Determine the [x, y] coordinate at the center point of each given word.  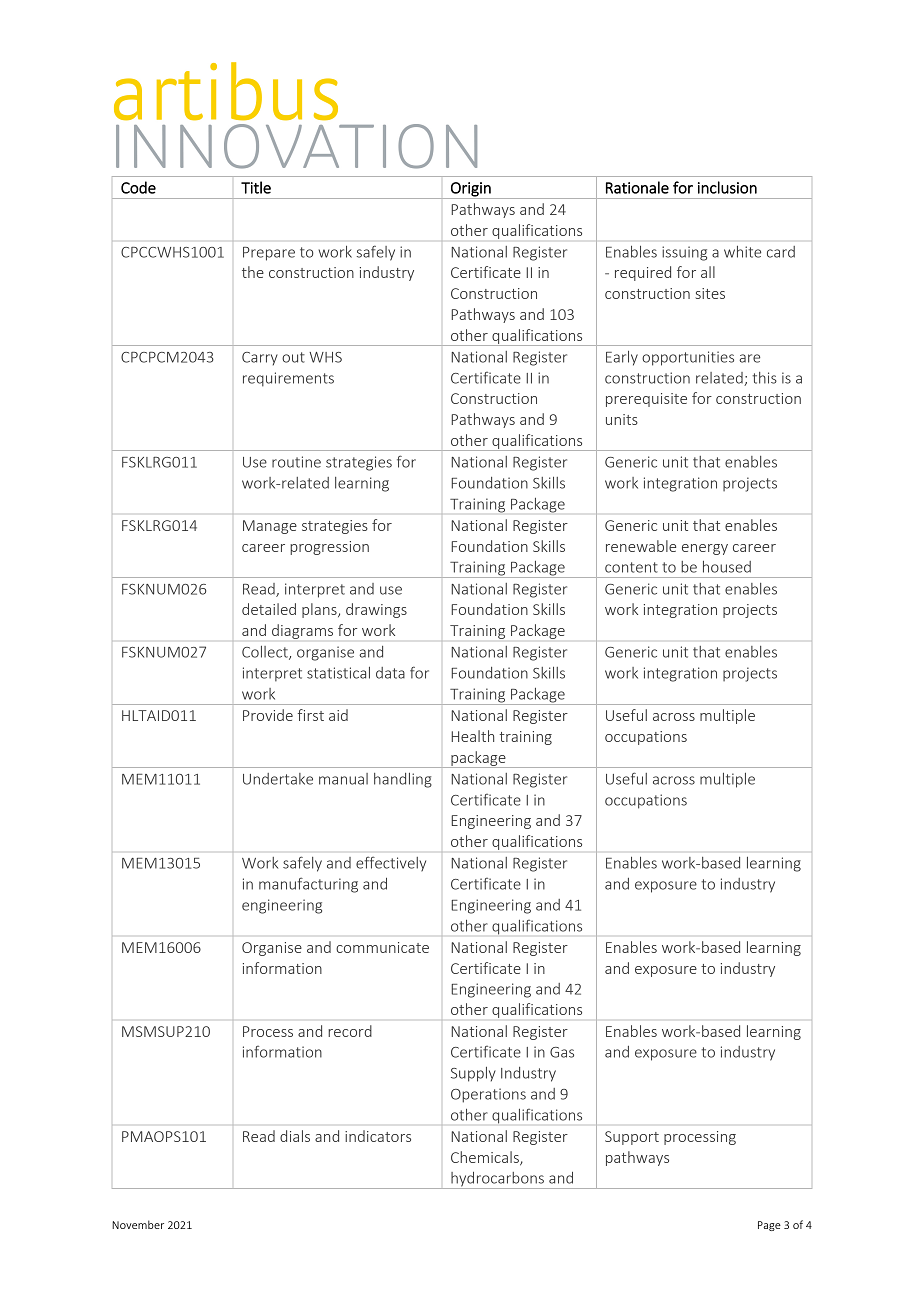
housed [727, 567]
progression [329, 548]
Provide [268, 715]
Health [472, 736]
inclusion [727, 187]
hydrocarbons [497, 1180]
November [138, 1224]
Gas [562, 1052]
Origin [471, 190]
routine [296, 462]
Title [256, 187]
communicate [382, 947]
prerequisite [646, 400]
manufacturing [308, 885]
